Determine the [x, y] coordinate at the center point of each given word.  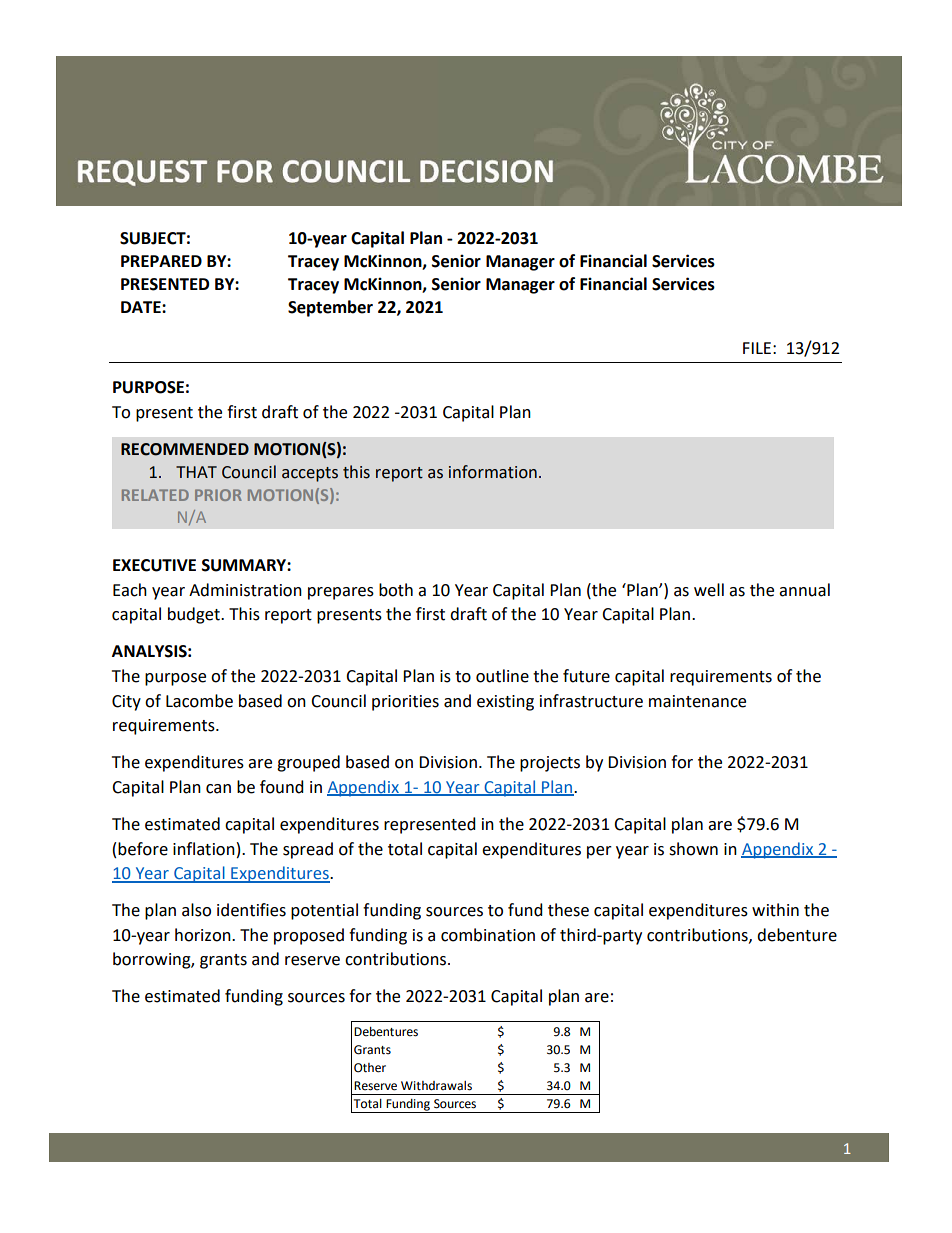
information [493, 472]
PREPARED [161, 261]
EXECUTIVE [154, 565]
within [775, 910]
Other [370, 1068]
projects [550, 764]
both [396, 590]
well [709, 590]
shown [693, 849]
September [330, 308]
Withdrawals [436, 1086]
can [218, 789]
